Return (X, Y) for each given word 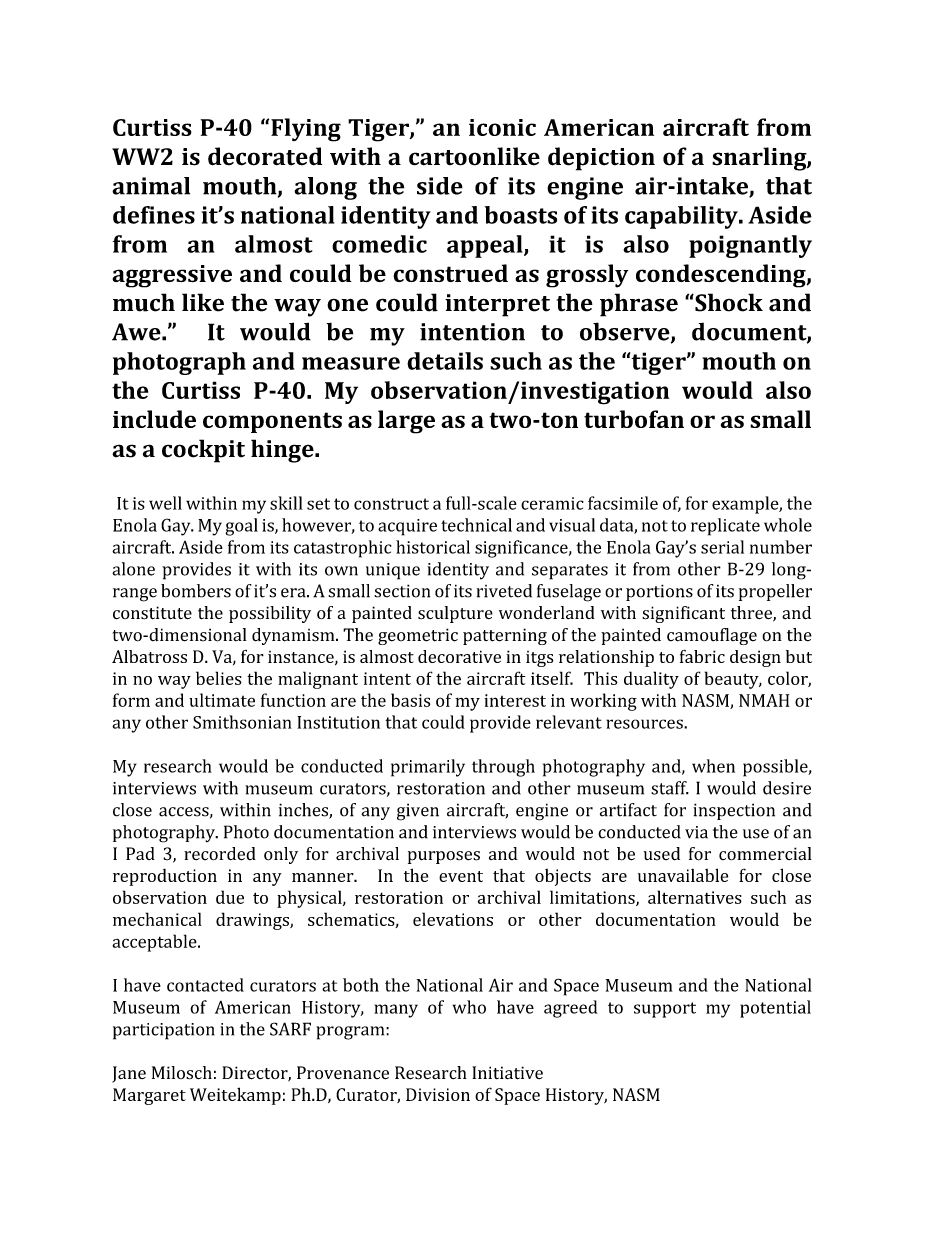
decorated (265, 156)
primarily (428, 768)
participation (164, 1031)
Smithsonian (242, 722)
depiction (601, 159)
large (406, 422)
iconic (502, 127)
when (713, 766)
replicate (725, 527)
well (165, 503)
